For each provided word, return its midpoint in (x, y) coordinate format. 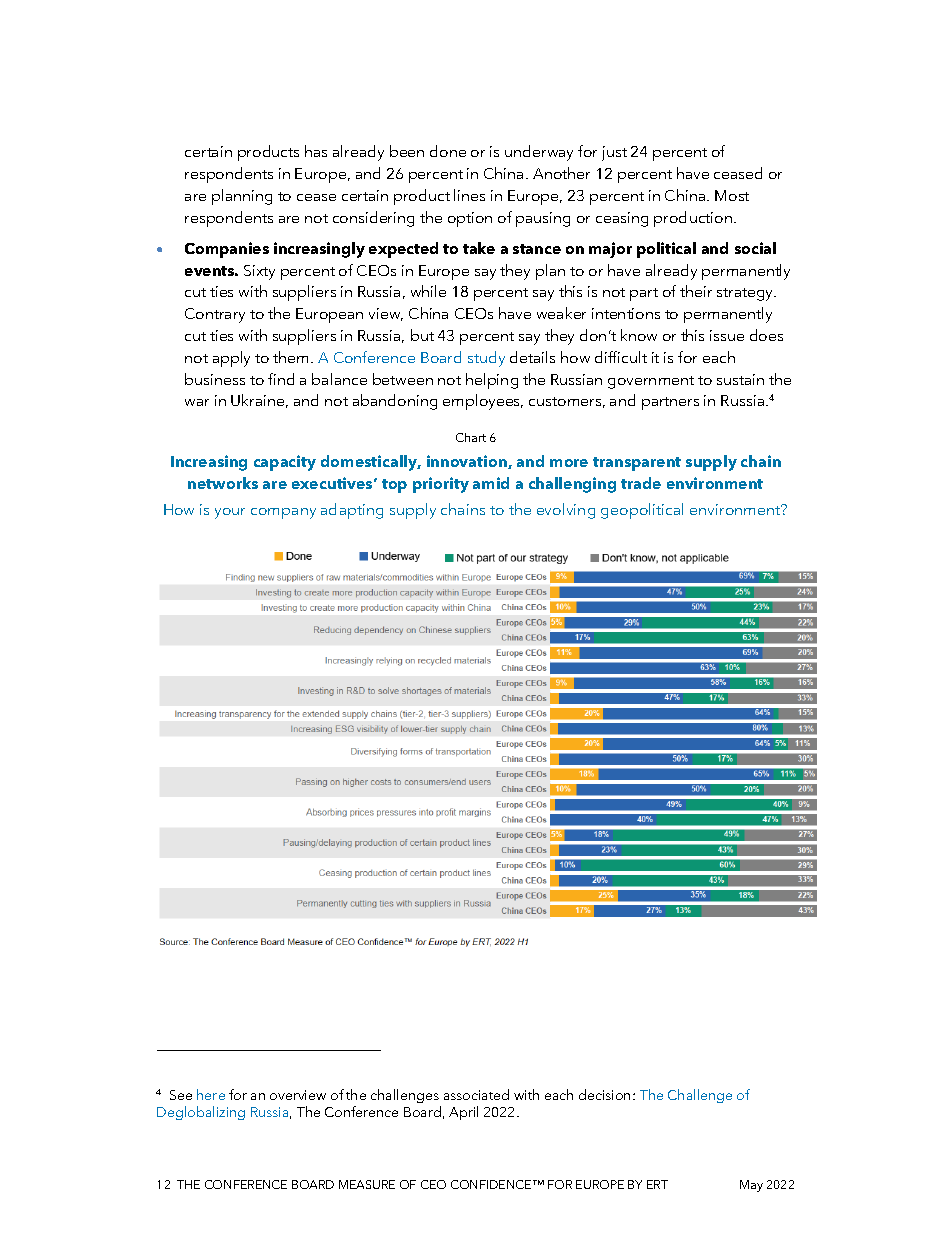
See (181, 1095)
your (230, 513)
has (316, 151)
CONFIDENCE (492, 1184)
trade (641, 483)
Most (732, 195)
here (211, 1094)
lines (469, 195)
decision (604, 1094)
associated (476, 1094)
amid (491, 483)
